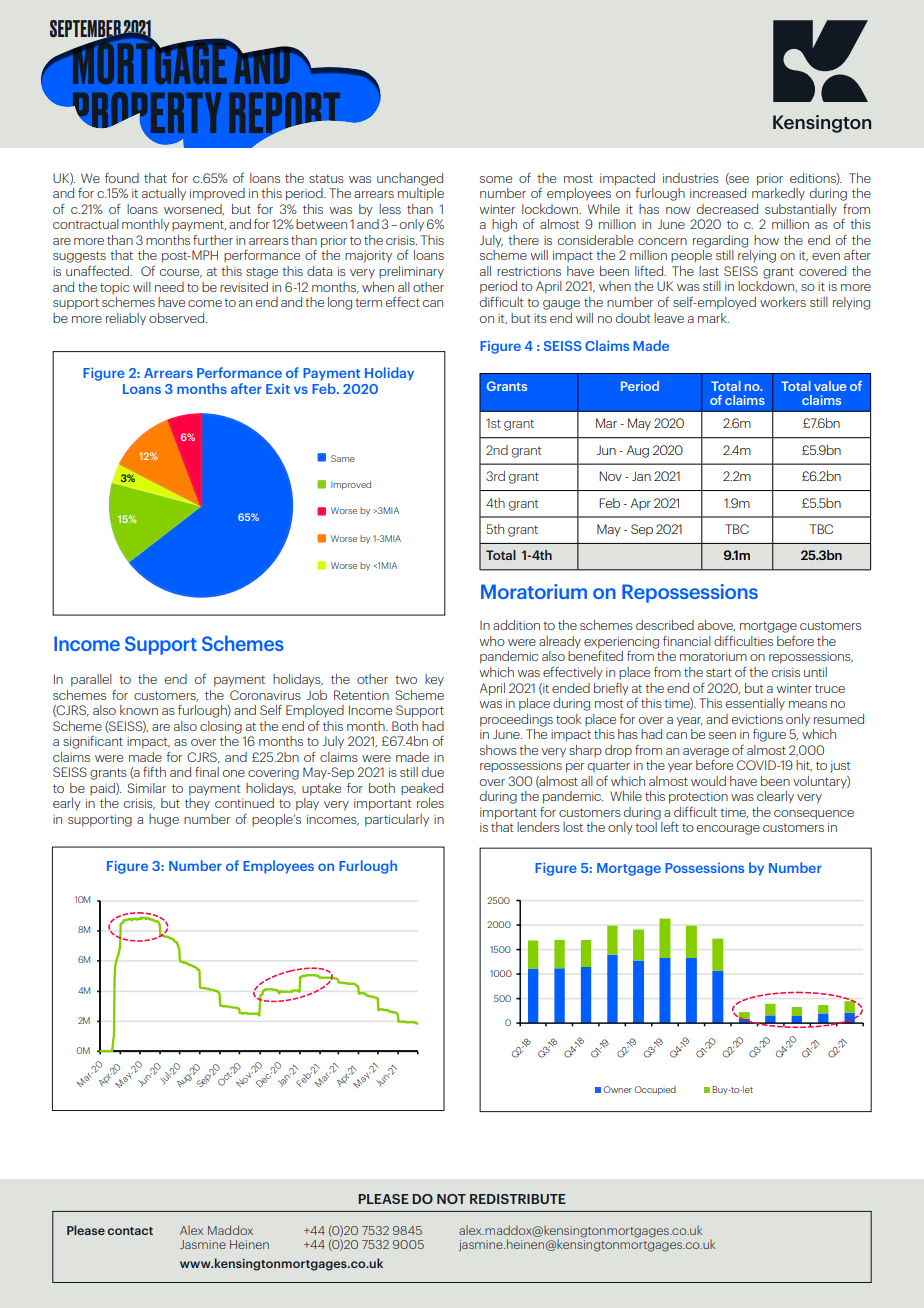 The height and width of the screenshot is (1308, 924). What do you see at coordinates (434, 680) in the screenshot?
I see `key` at bounding box center [434, 680].
